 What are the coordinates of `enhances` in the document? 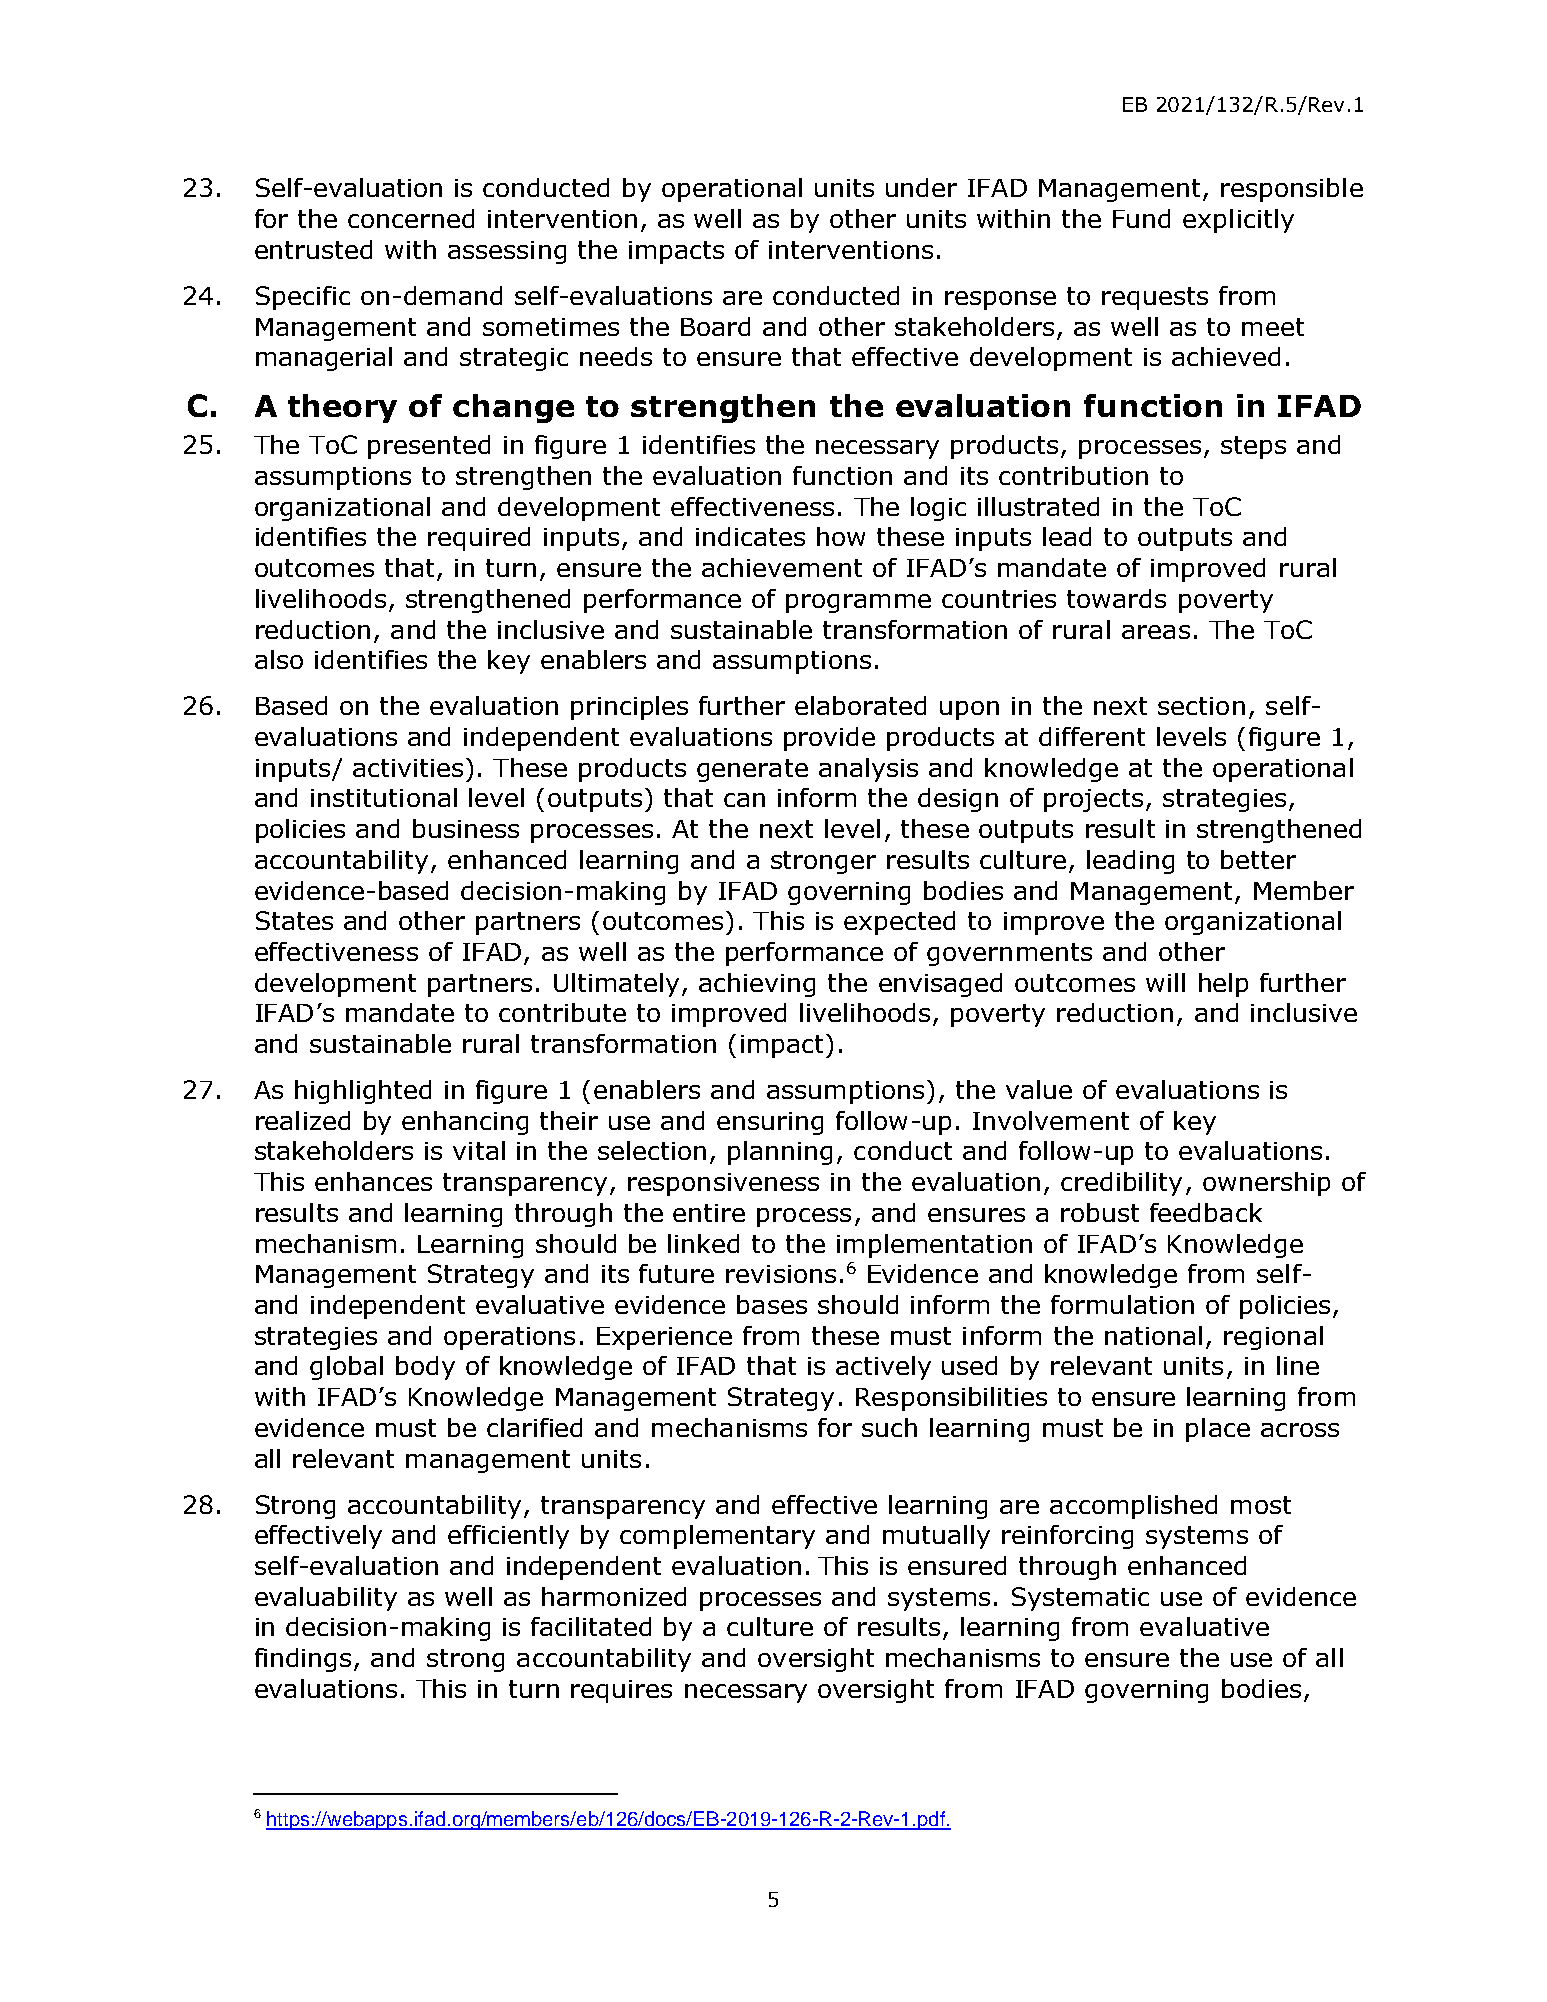 It's located at (373, 1181).
